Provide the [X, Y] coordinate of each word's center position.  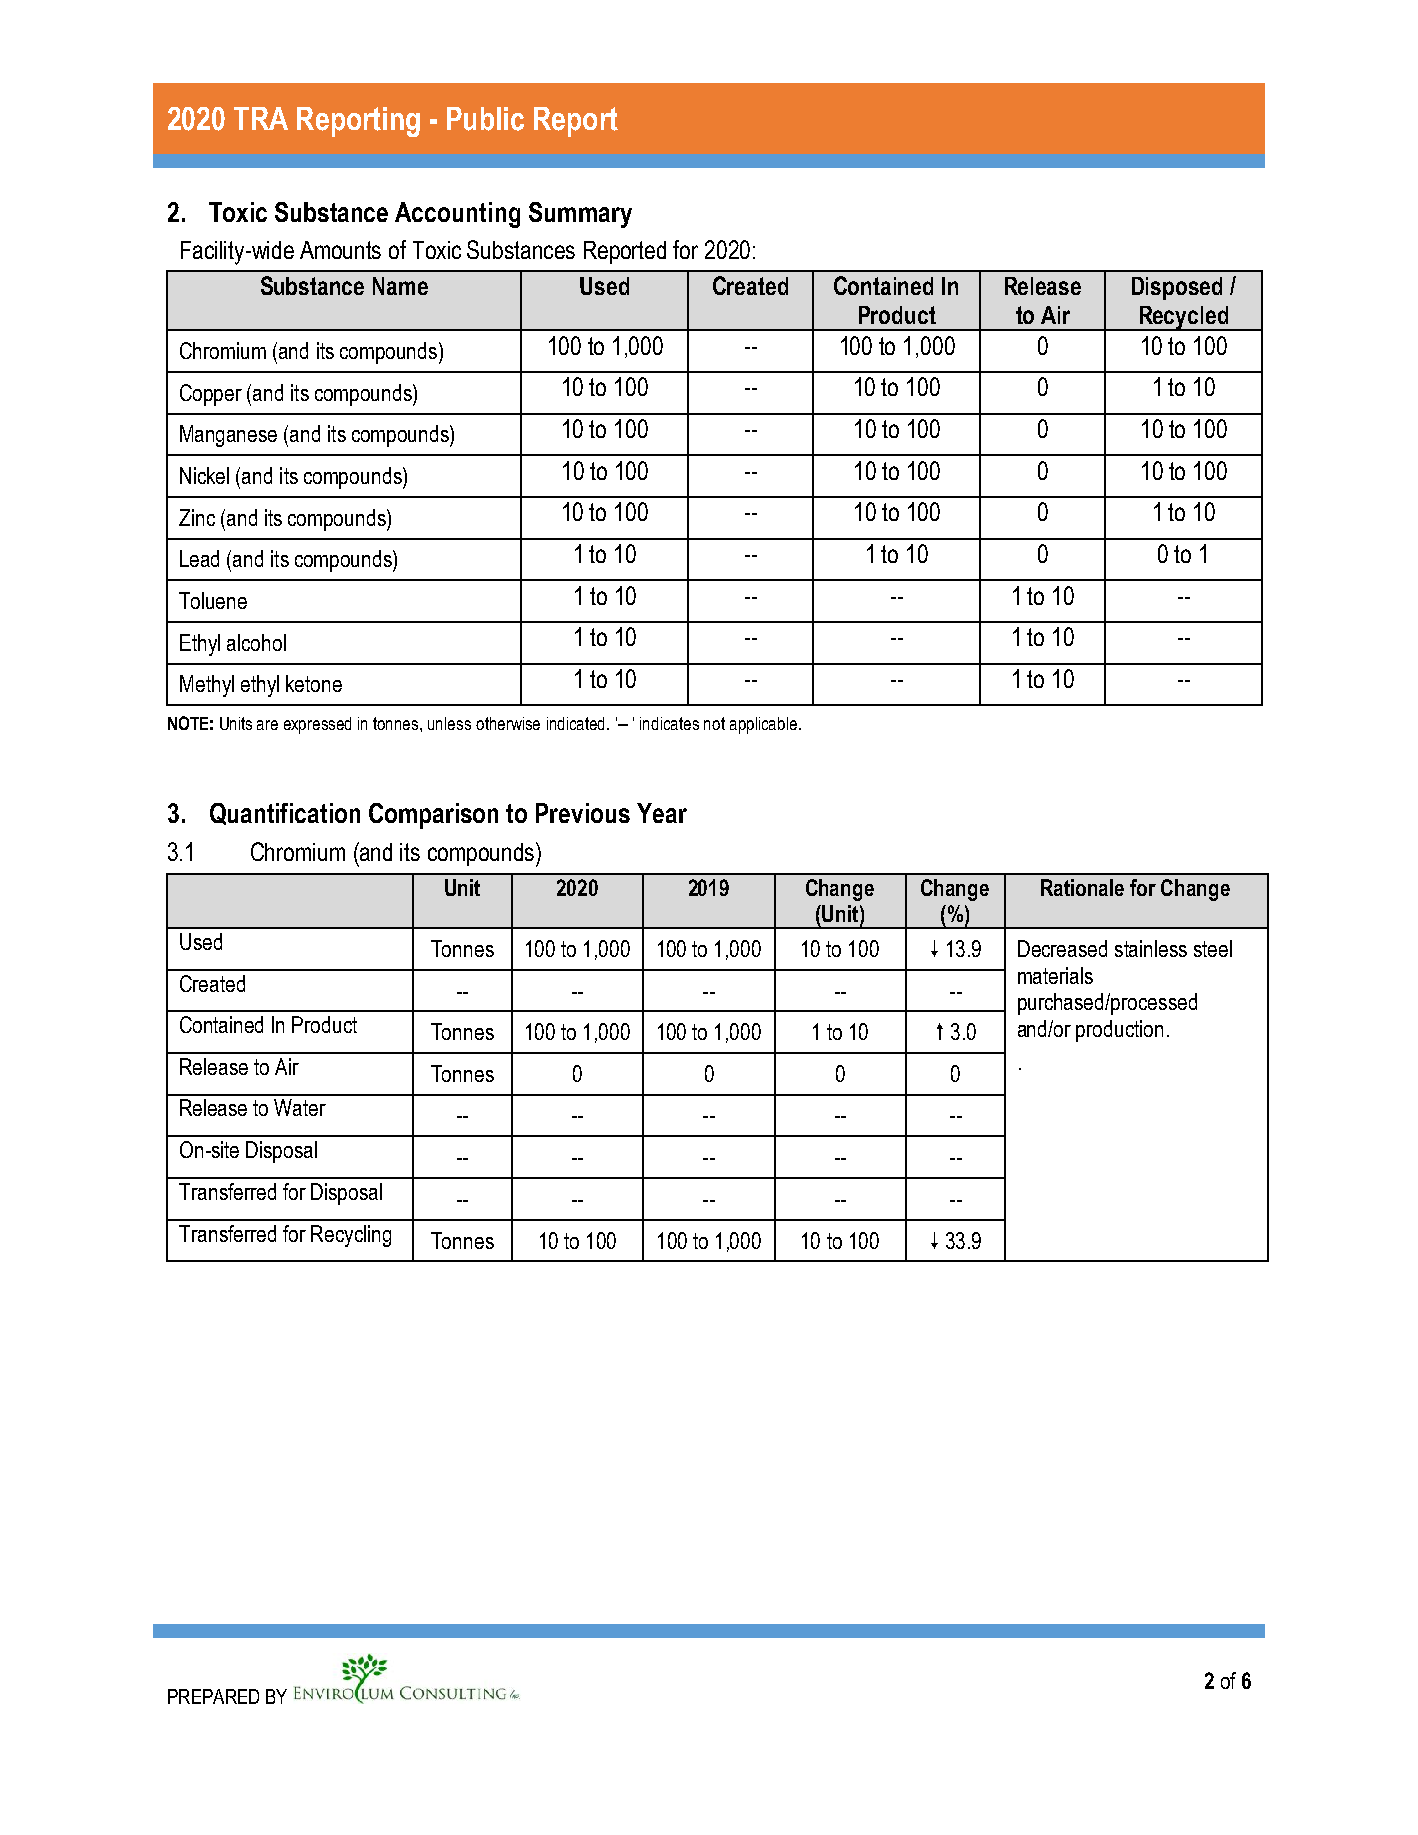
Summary [580, 215]
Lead [199, 558]
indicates [669, 723]
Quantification [285, 814]
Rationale [1082, 887]
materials [1055, 975]
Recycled [1184, 318]
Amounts [340, 250]
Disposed [1177, 288]
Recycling [351, 1236]
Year [662, 813]
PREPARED [213, 1696]
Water [300, 1107]
